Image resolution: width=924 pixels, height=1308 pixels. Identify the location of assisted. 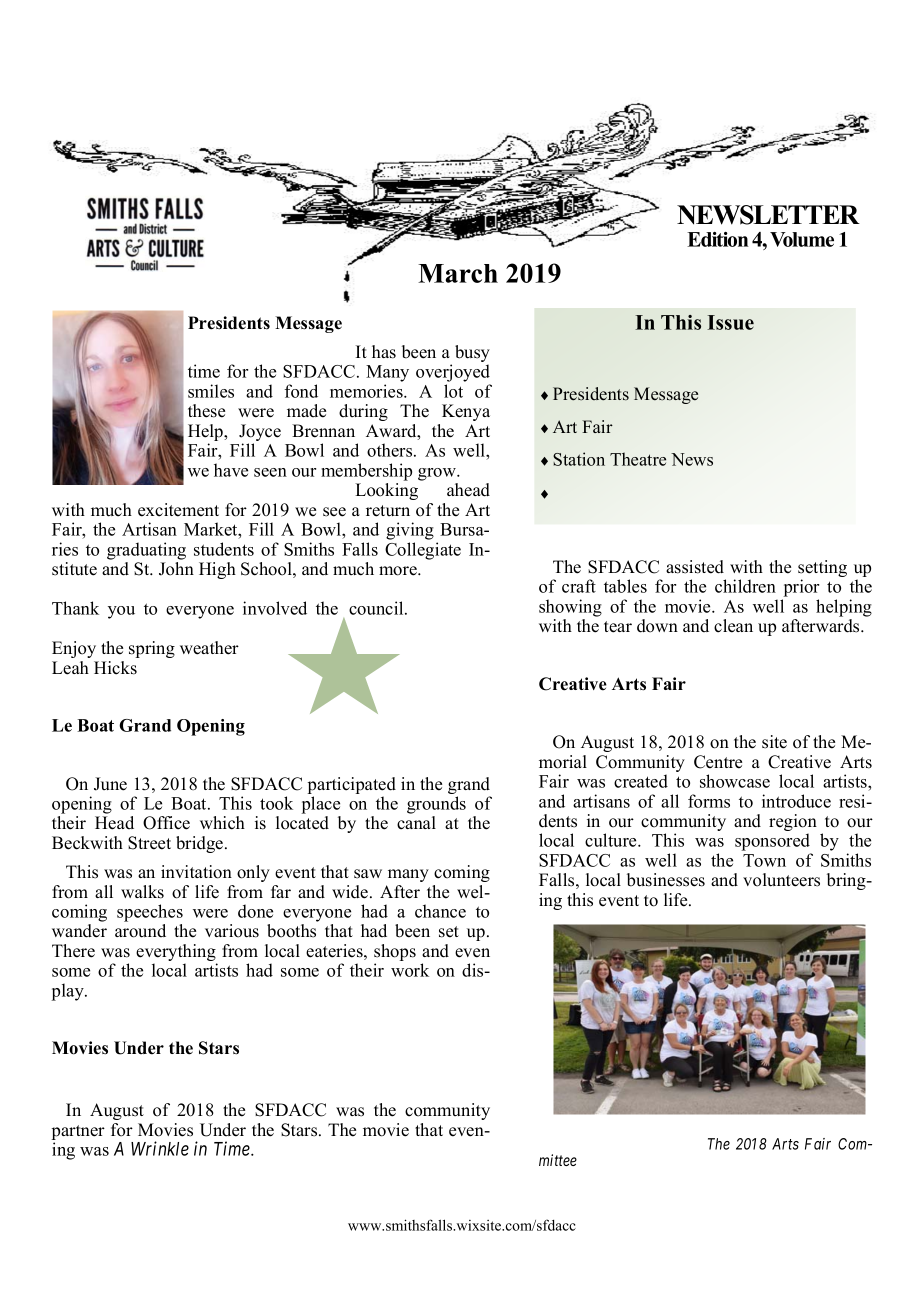
(695, 567).
